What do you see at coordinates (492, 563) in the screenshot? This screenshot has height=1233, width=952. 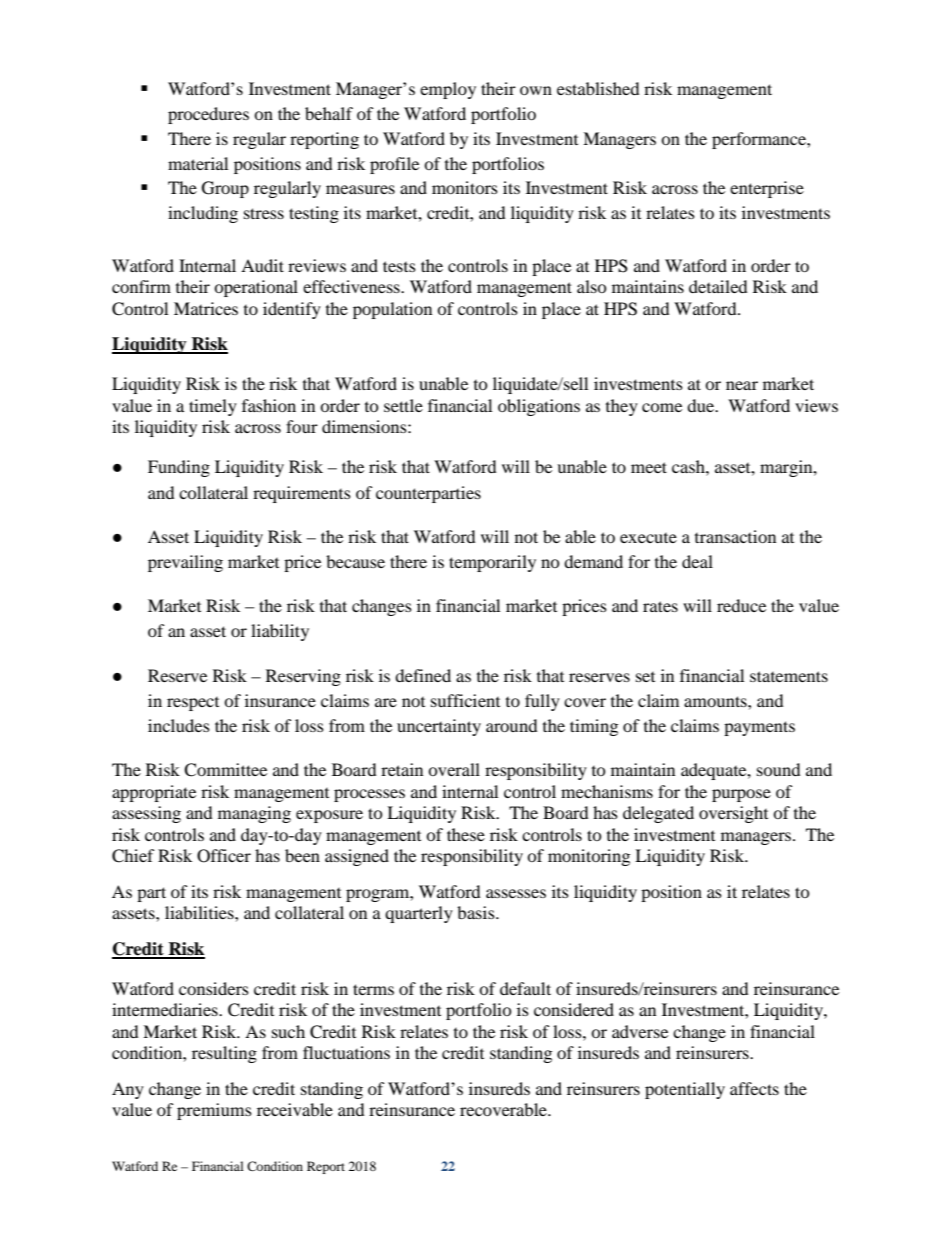 I see `temporarily` at bounding box center [492, 563].
